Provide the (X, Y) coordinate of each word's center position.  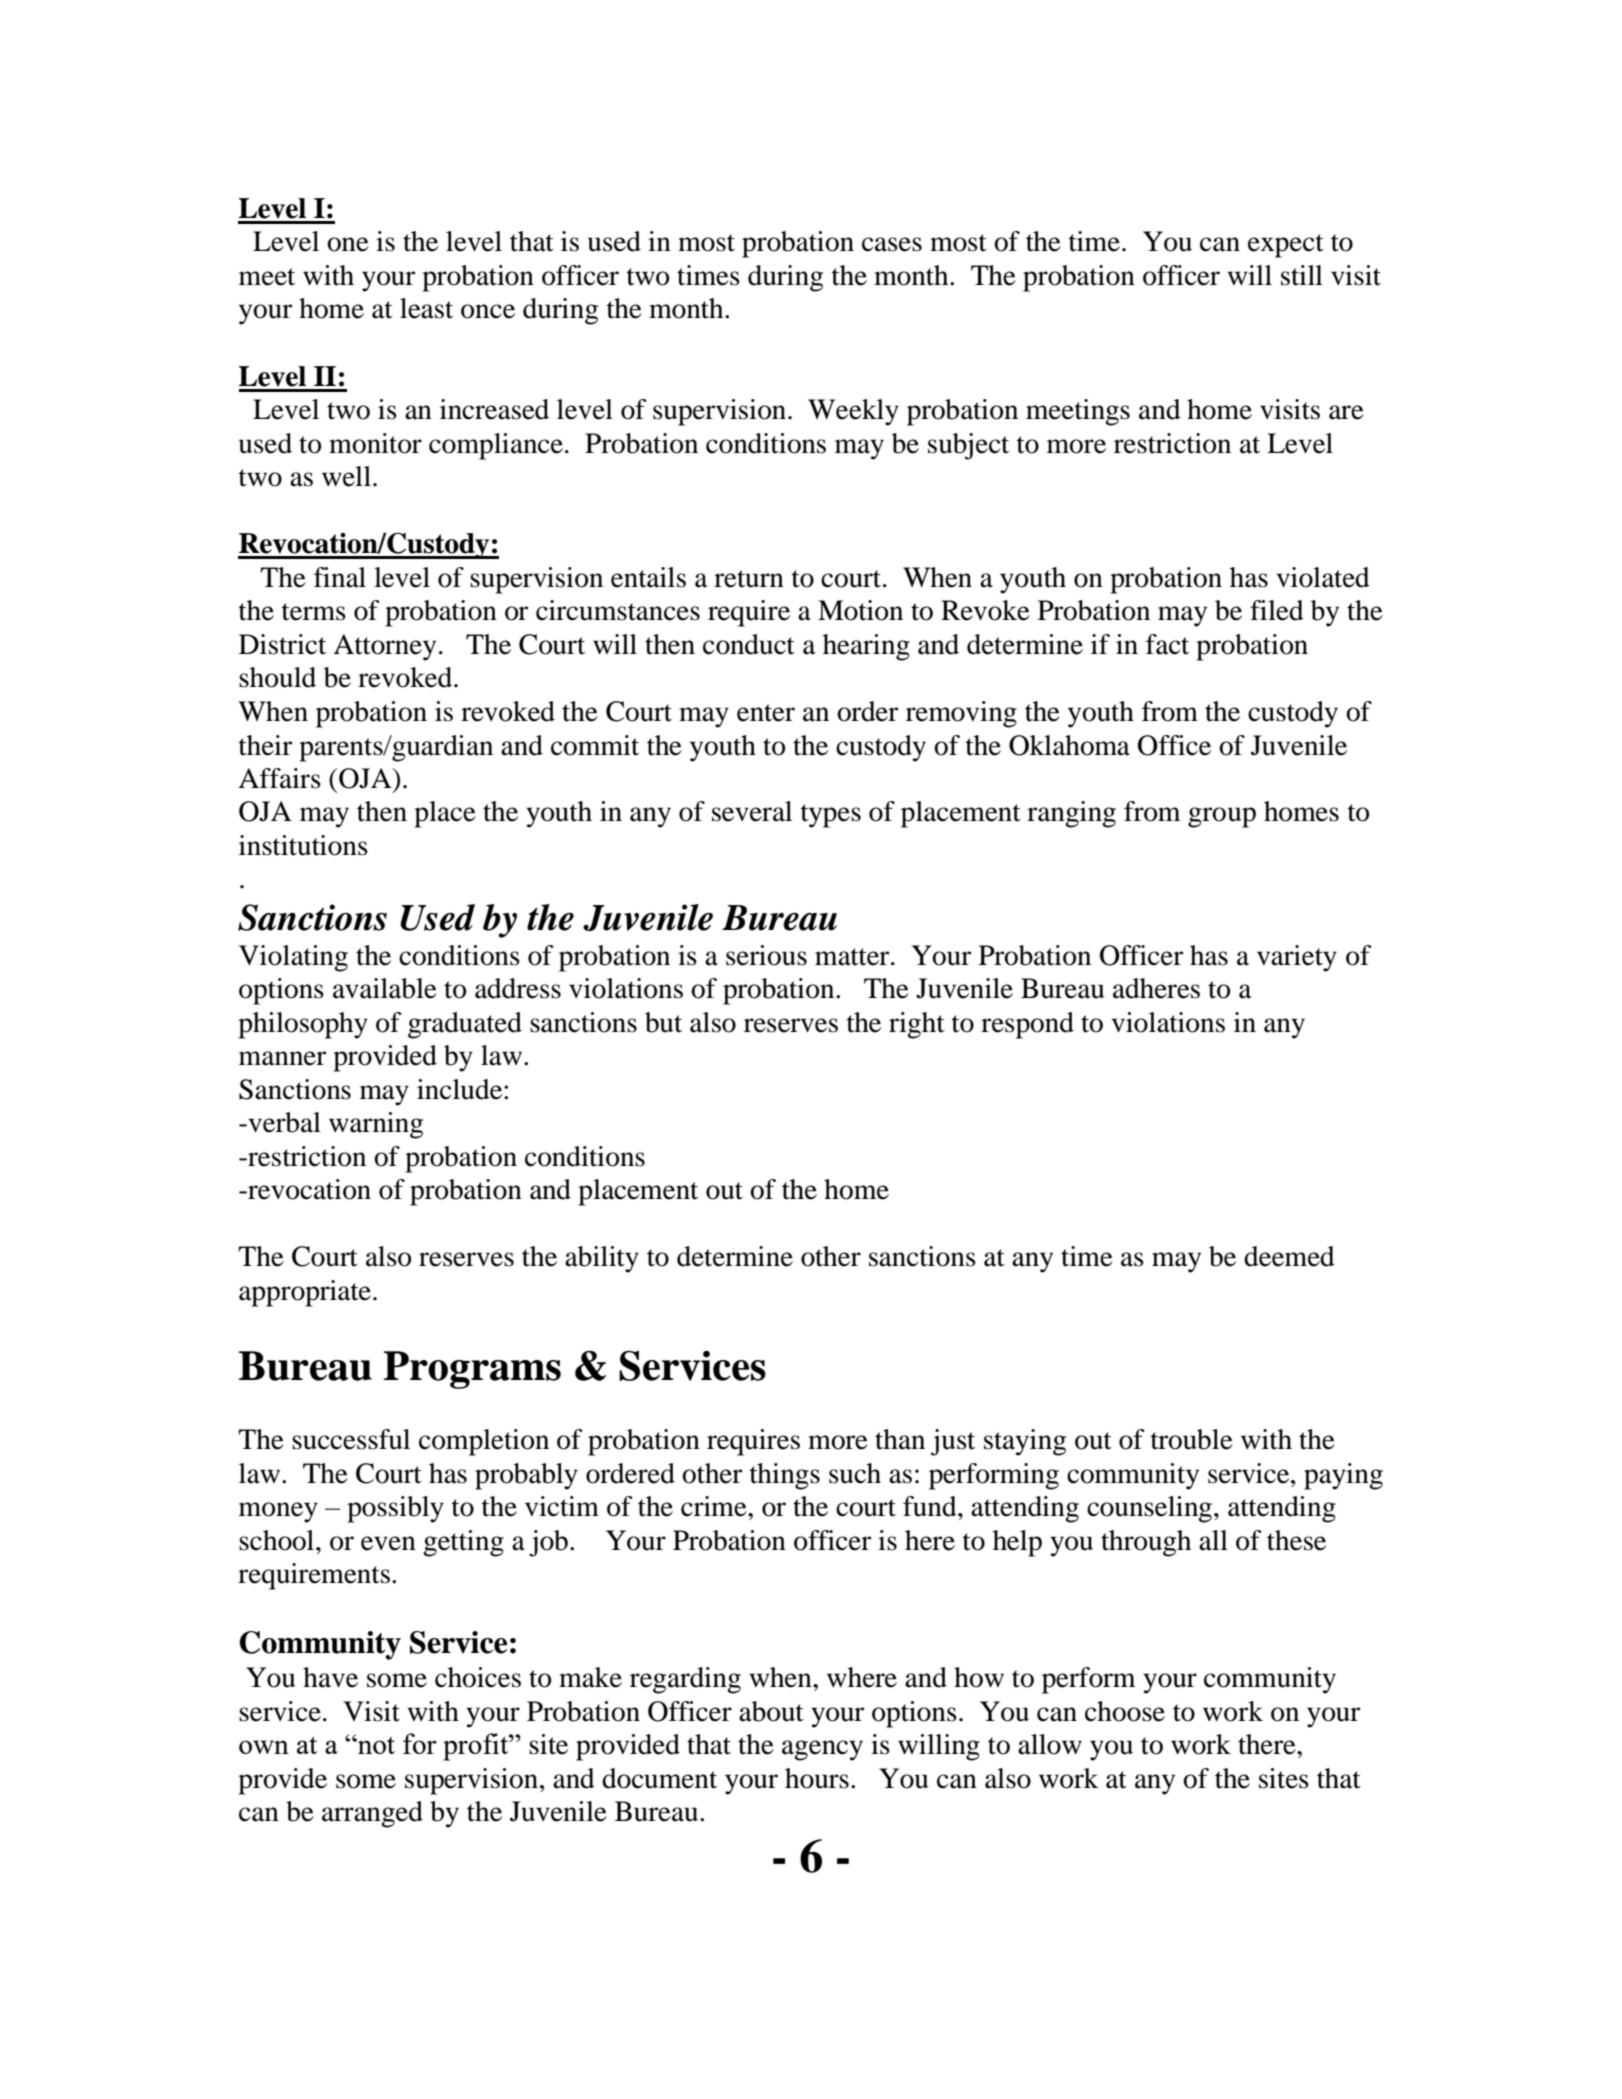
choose (1125, 1711)
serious (766, 955)
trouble (1192, 1439)
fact (1167, 644)
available (385, 988)
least (426, 308)
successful (351, 1439)
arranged (372, 1814)
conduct (749, 644)
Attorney (384, 647)
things (785, 1476)
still (1302, 275)
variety (1297, 958)
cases (892, 244)
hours (817, 1778)
